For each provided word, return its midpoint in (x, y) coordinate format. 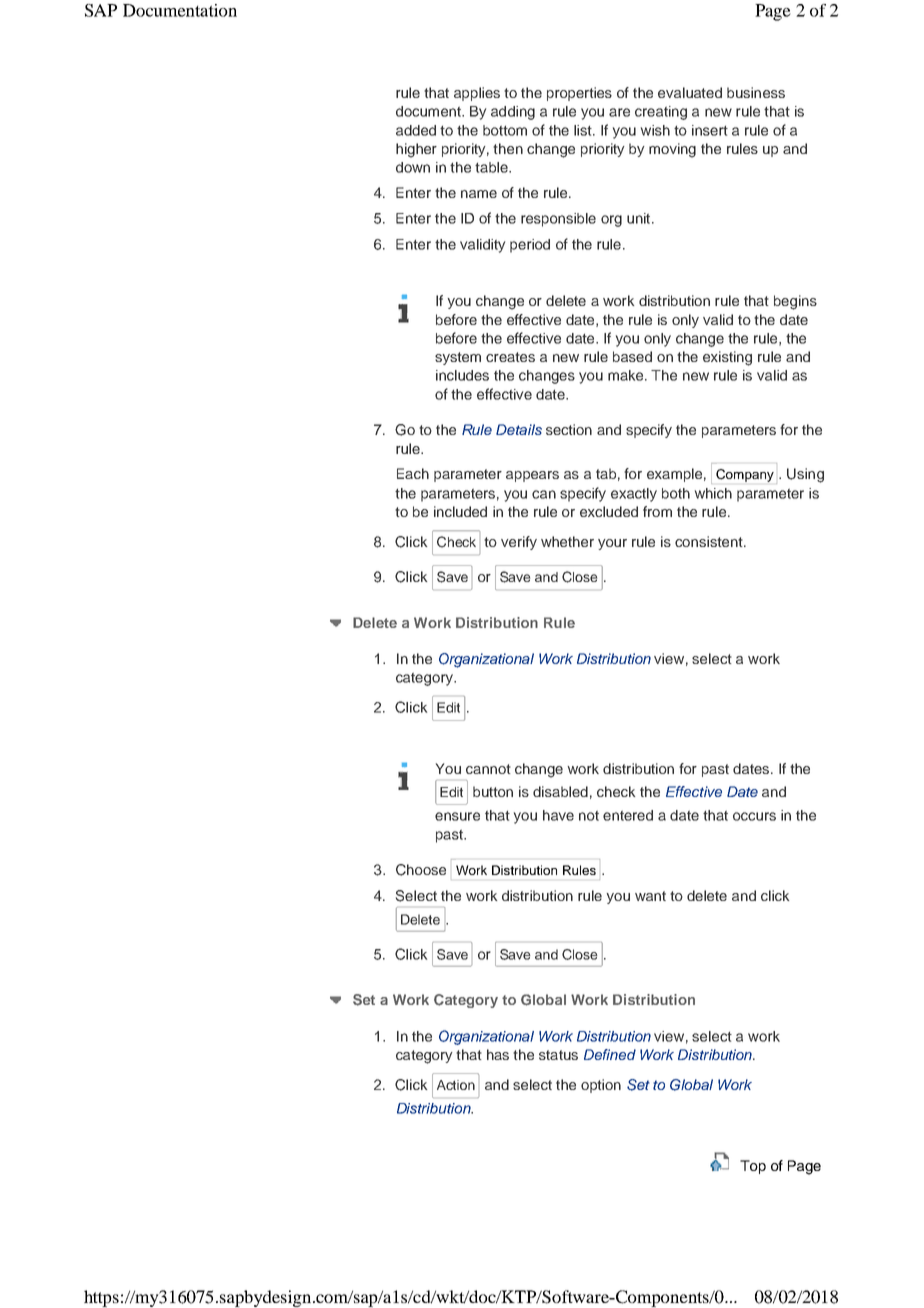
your (612, 544)
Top (753, 1167)
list (584, 130)
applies (477, 94)
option (601, 1086)
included (460, 511)
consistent (710, 541)
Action (456, 1085)
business (756, 92)
